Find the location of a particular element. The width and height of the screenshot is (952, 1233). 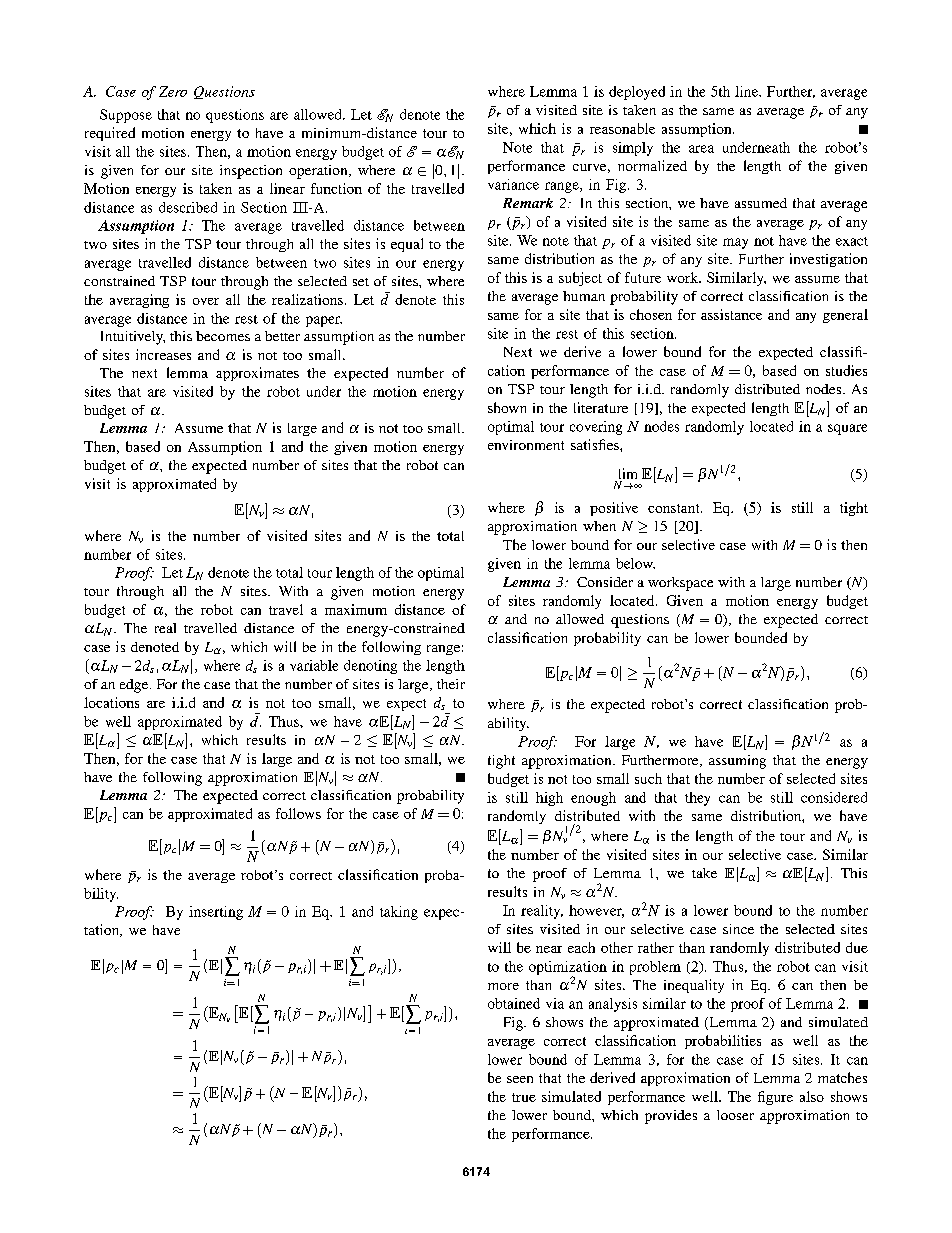

approximates is located at coordinates (257, 374).
